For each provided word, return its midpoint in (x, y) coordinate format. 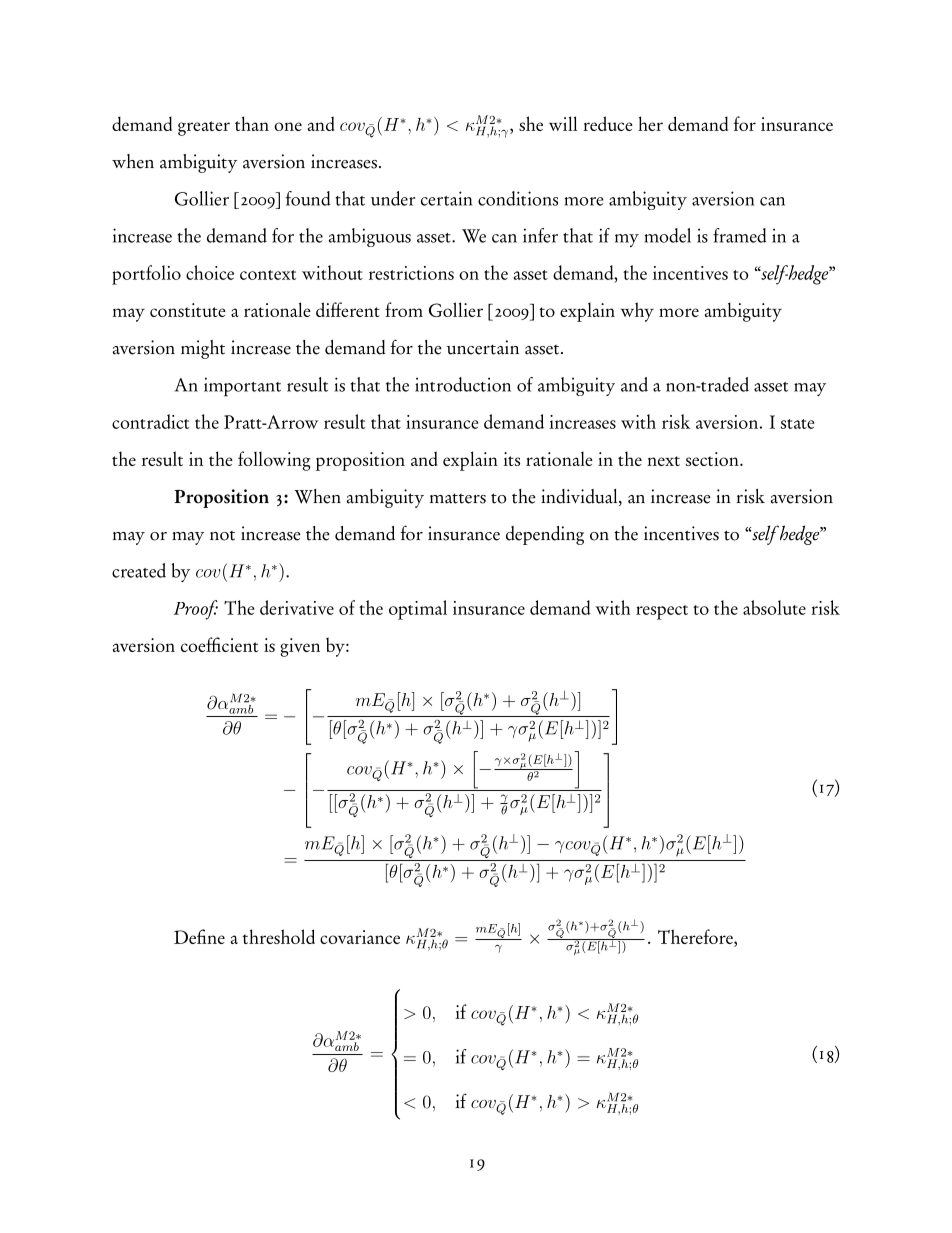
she (531, 123)
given (300, 647)
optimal (418, 610)
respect (662, 612)
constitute (188, 310)
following (274, 461)
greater (204, 128)
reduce (608, 123)
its (511, 459)
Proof (196, 610)
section (713, 459)
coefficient (219, 644)
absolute (774, 607)
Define (199, 936)
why (637, 312)
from (404, 309)
